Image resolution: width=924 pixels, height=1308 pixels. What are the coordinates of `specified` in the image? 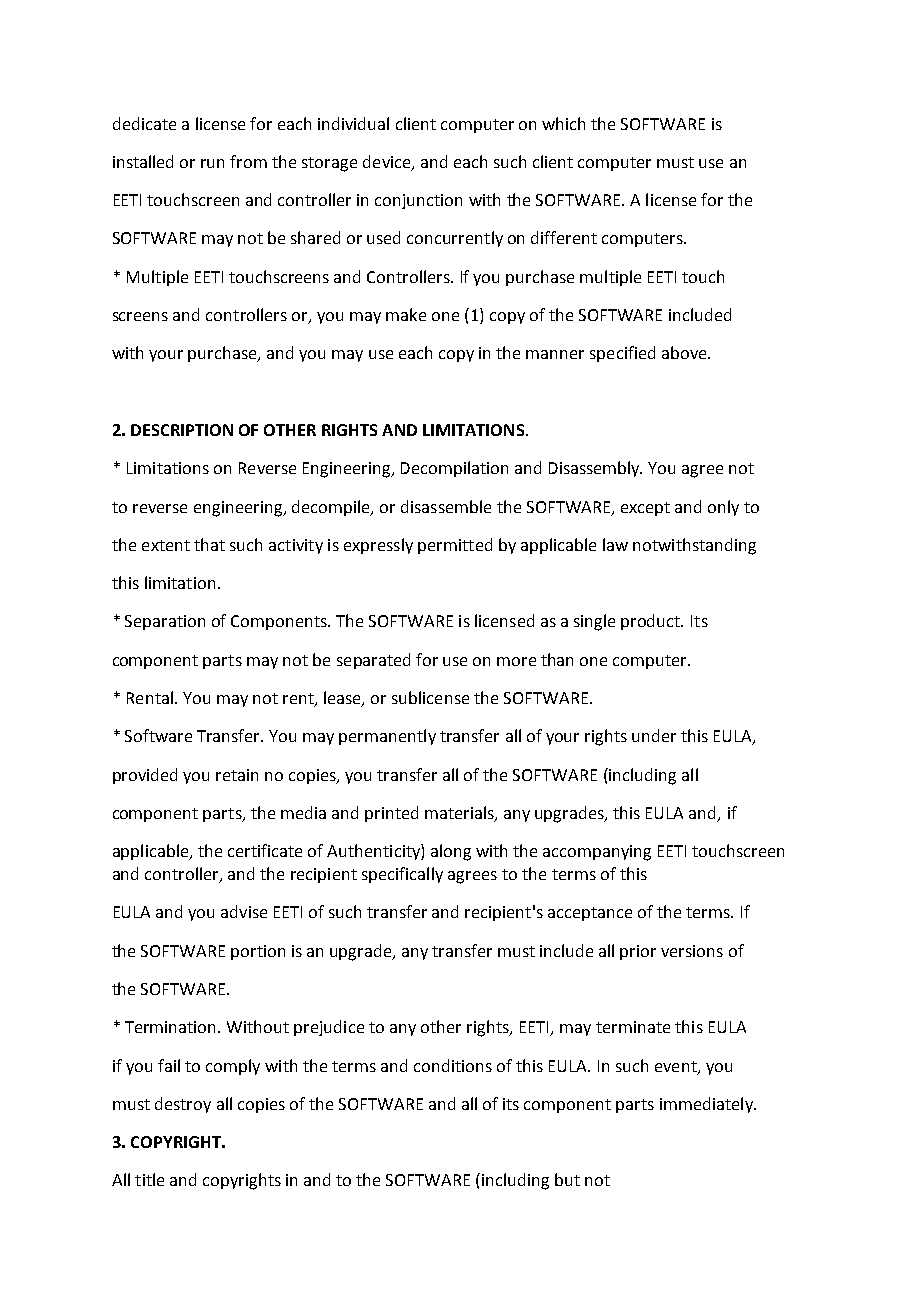 It's located at (622, 354).
